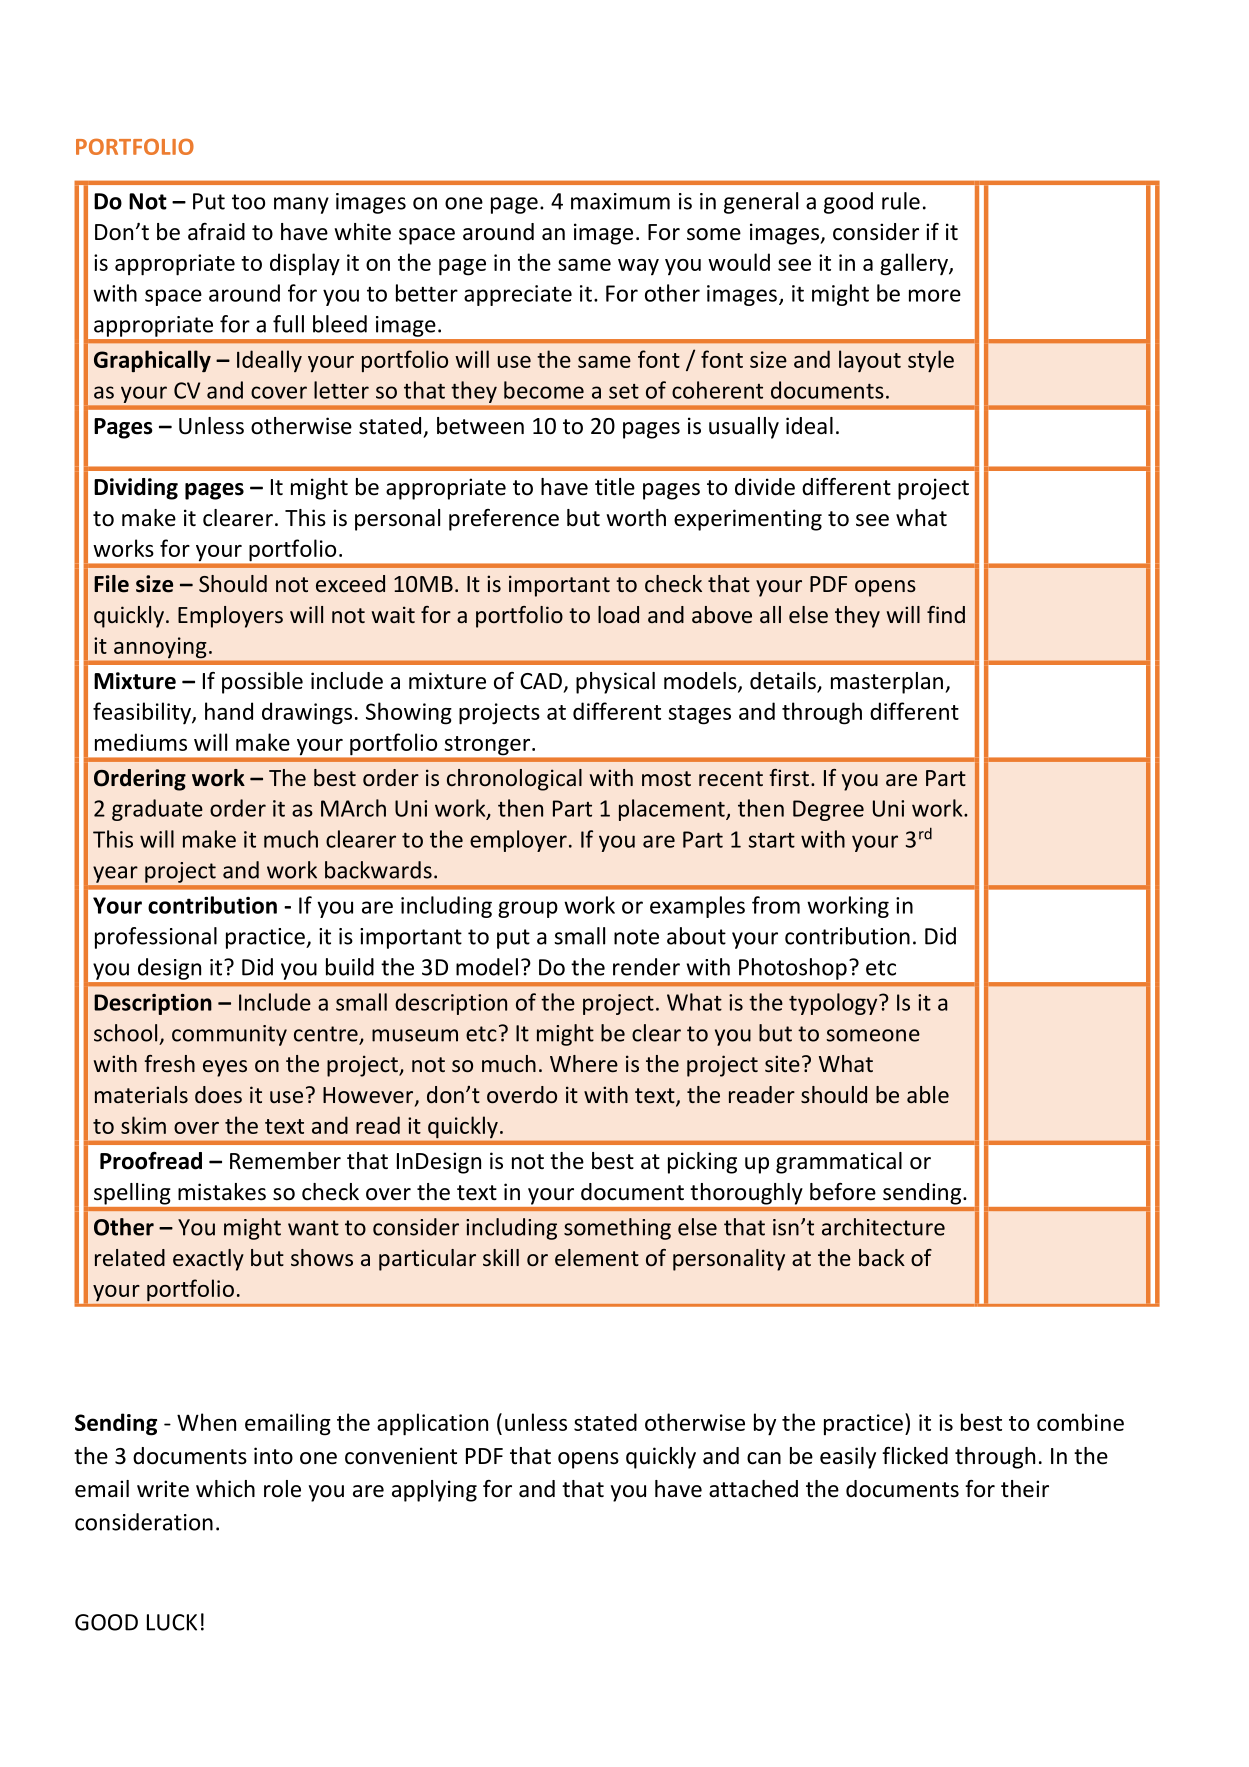 The width and height of the page is (1249, 1767). I want to click on typology, so click(834, 1004).
